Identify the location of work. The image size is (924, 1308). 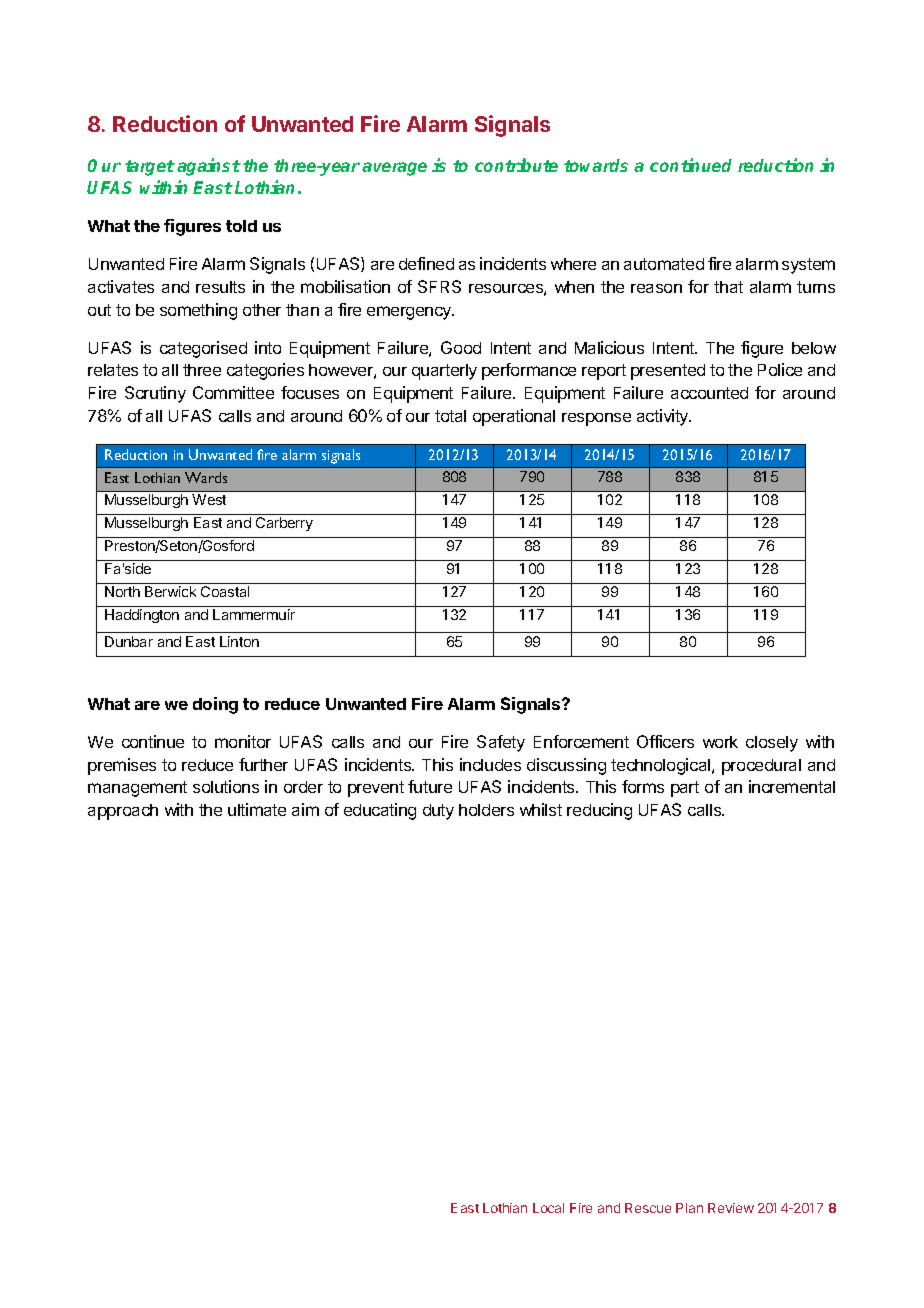
(720, 742).
